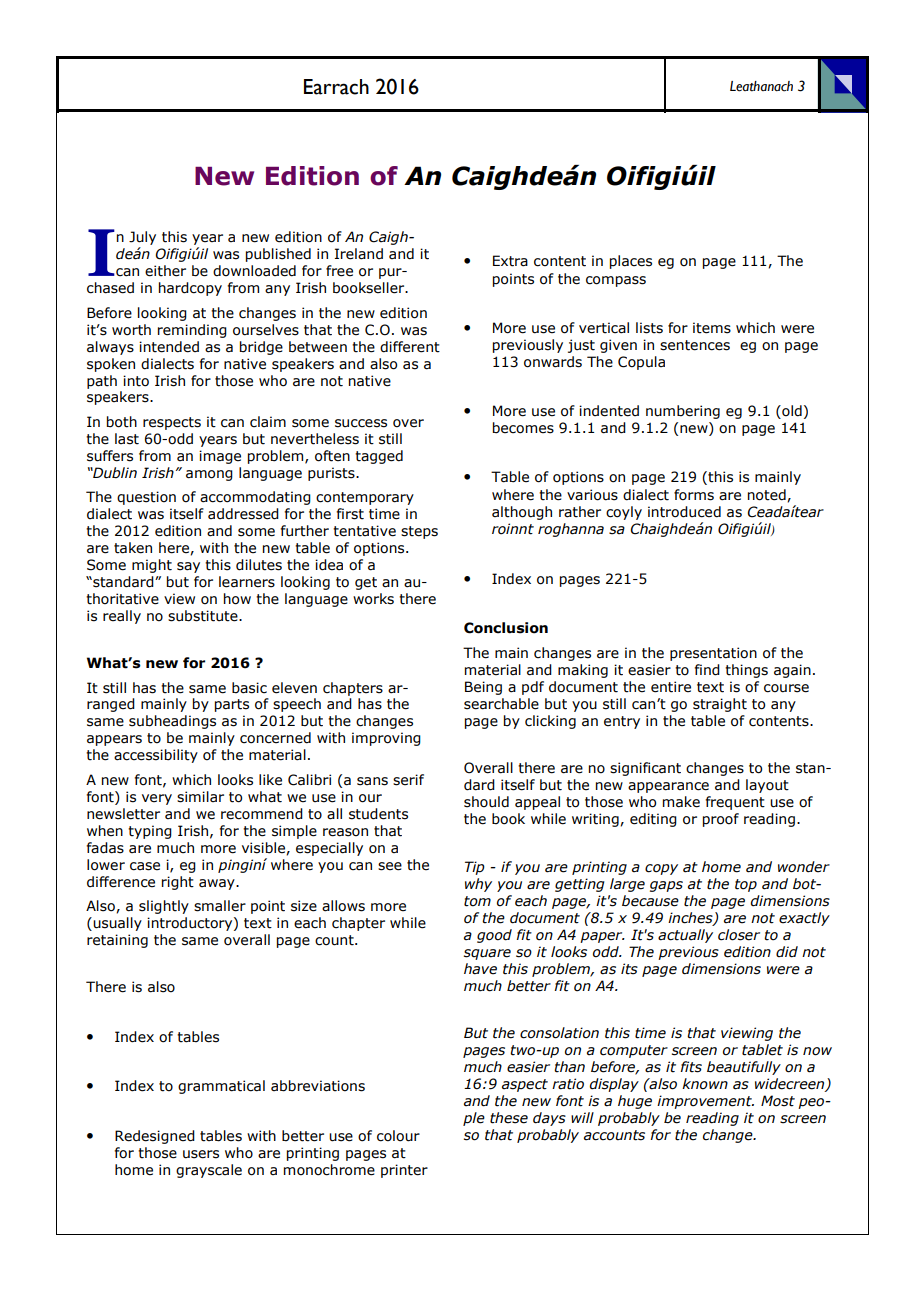  What do you see at coordinates (483, 688) in the screenshot?
I see `Being` at bounding box center [483, 688].
